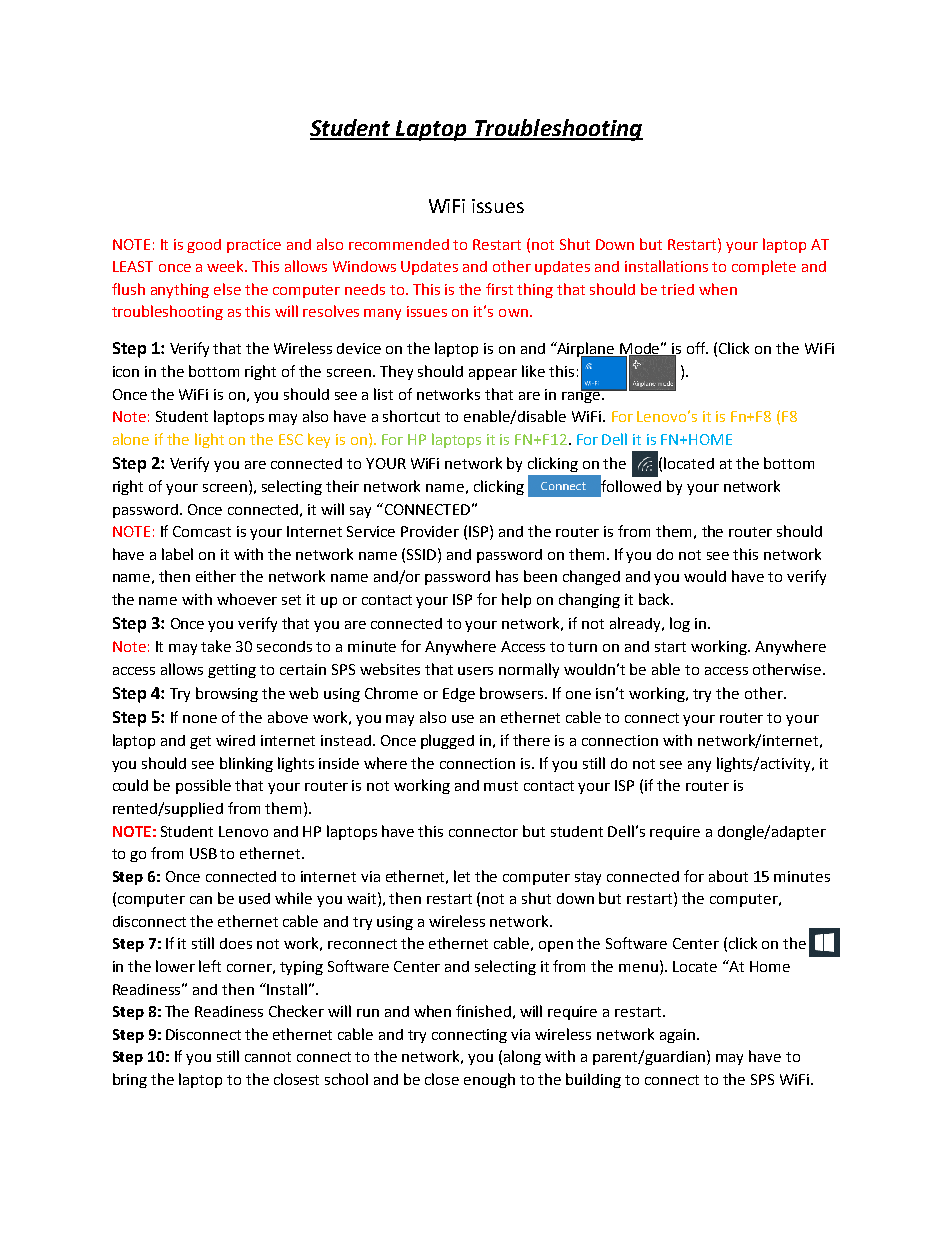  Describe the element at coordinates (680, 624) in the screenshot. I see `log` at that location.
